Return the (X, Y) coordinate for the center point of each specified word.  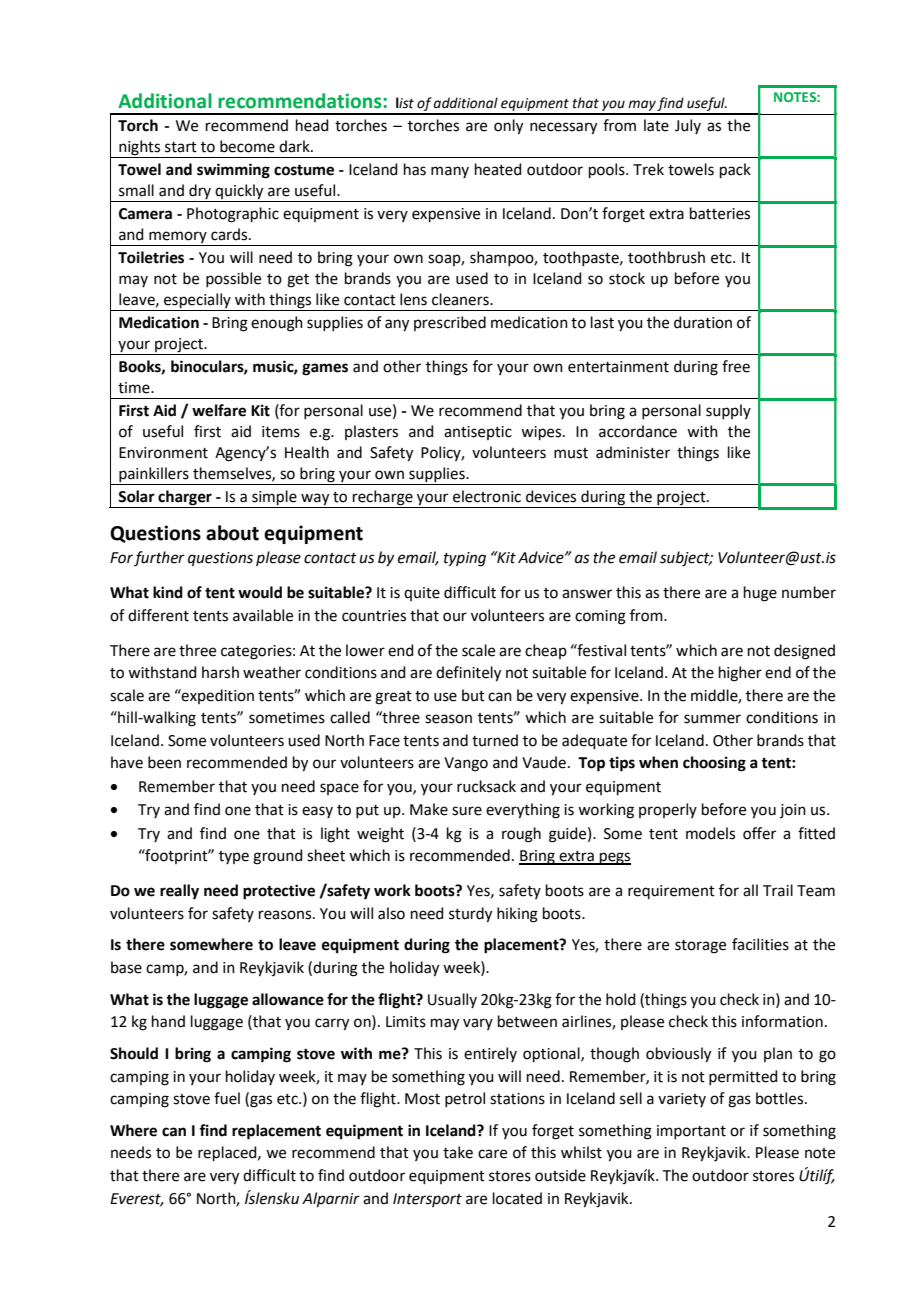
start (181, 147)
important (691, 1132)
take (458, 1152)
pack (735, 170)
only (508, 127)
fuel (227, 1098)
